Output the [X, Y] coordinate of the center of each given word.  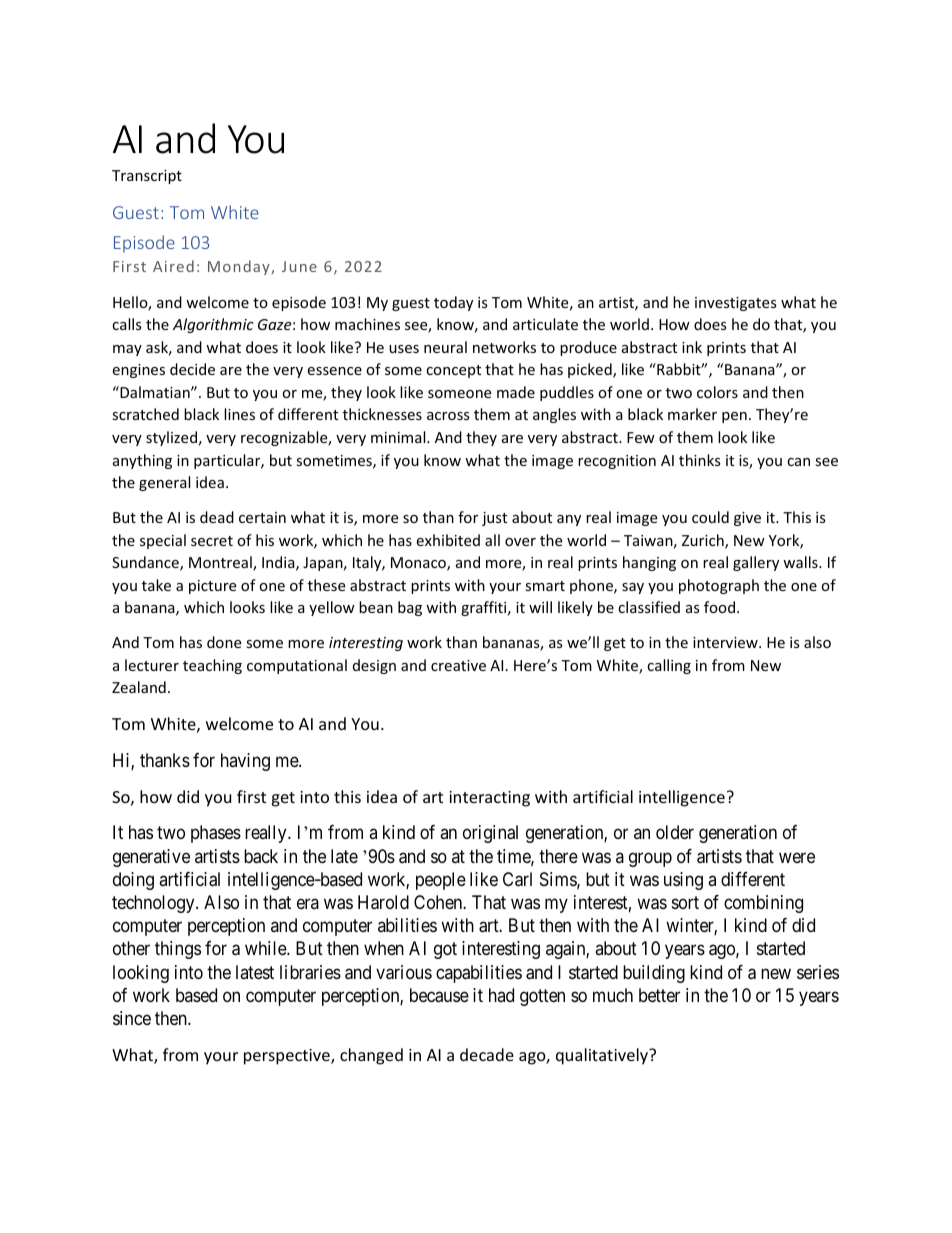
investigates [736, 304]
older [675, 832]
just [494, 519]
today [453, 303]
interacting [489, 799]
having [245, 762]
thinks [700, 460]
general [164, 483]
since [132, 1018]
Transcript [147, 177]
